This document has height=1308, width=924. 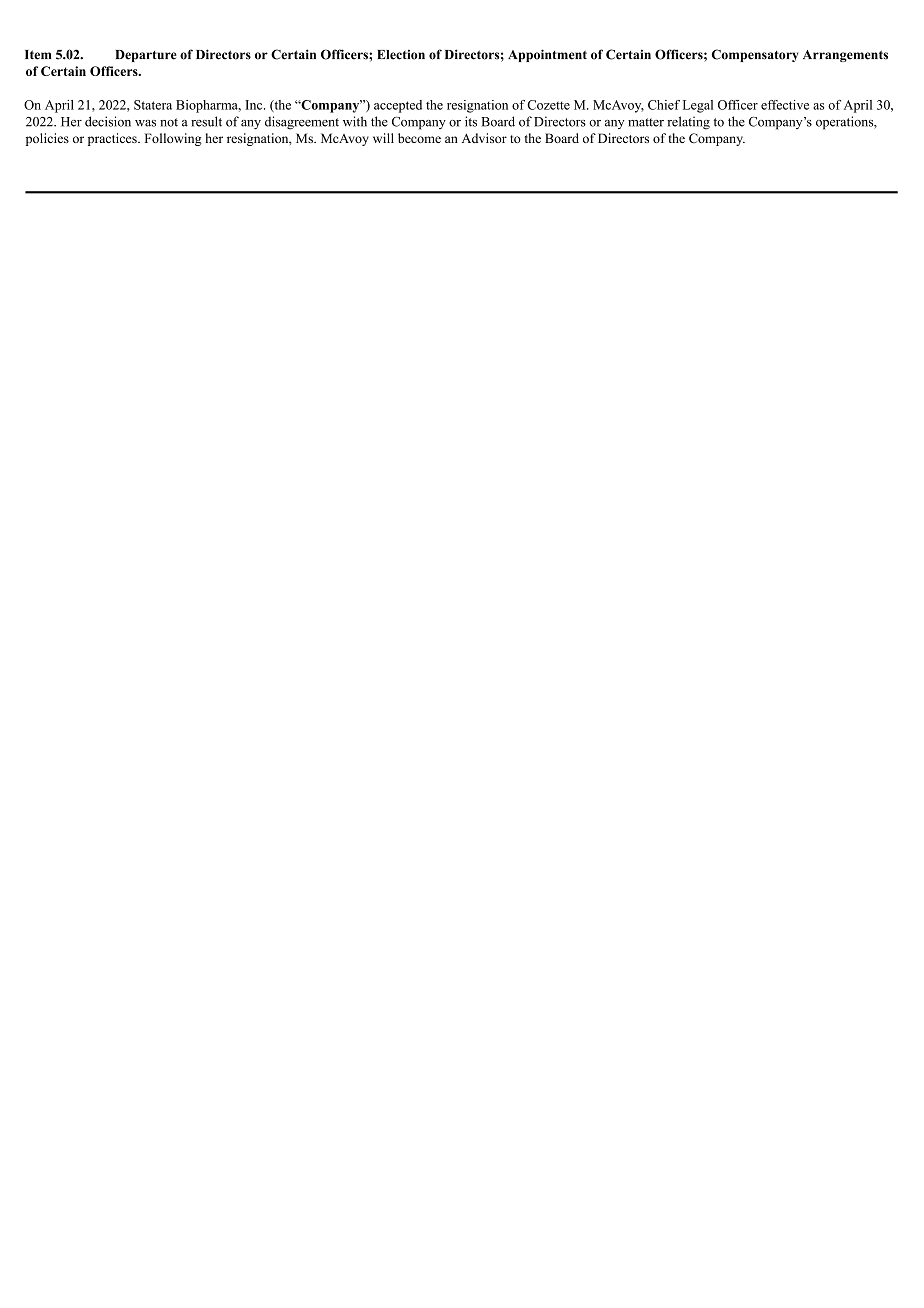 I want to click on Inc, so click(x=255, y=105).
